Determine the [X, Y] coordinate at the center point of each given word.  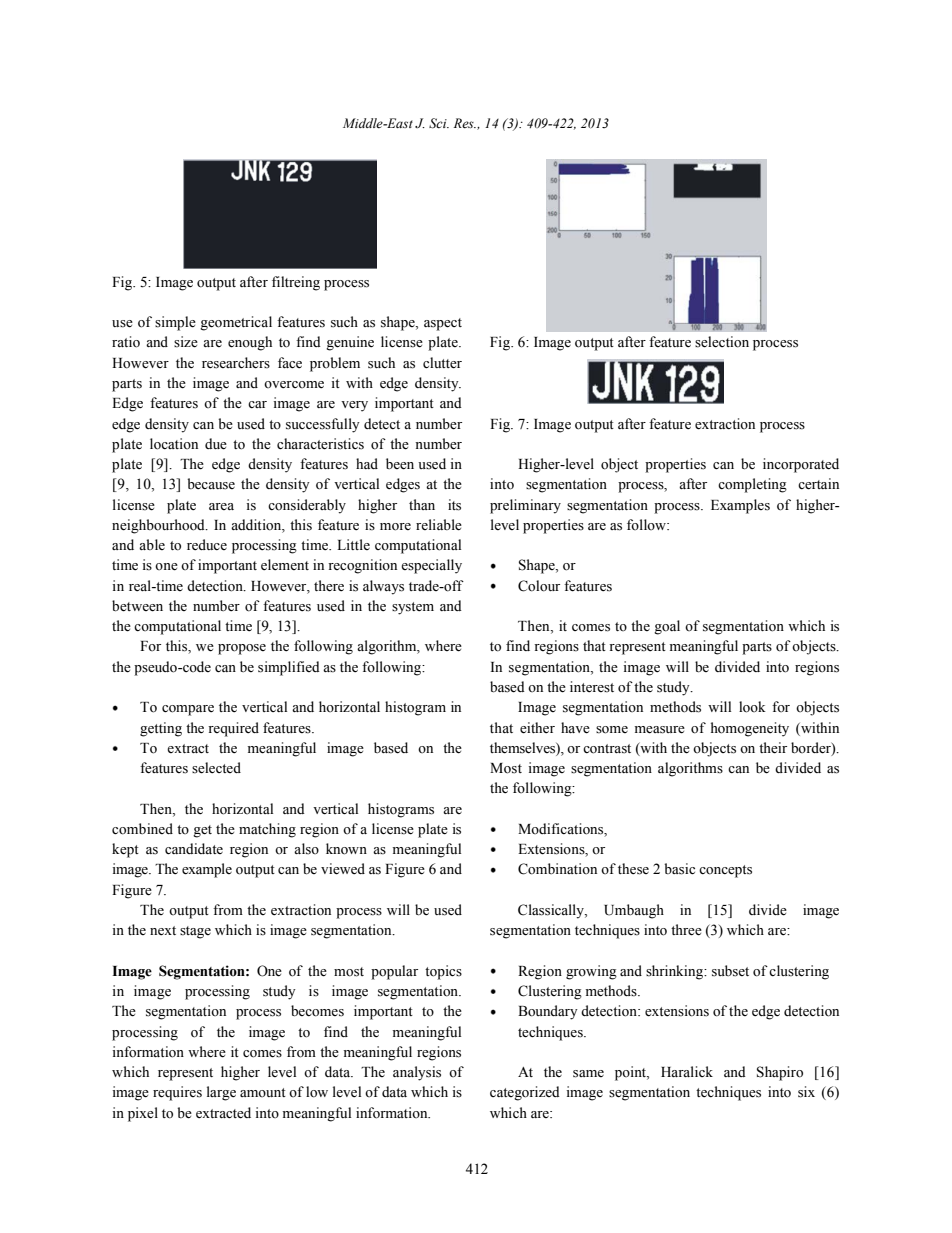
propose [242, 649]
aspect [443, 324]
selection [722, 342]
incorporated [801, 465]
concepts [725, 871]
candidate [194, 848]
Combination [557, 869]
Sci [439, 123]
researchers [236, 363]
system [413, 608]
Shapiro [780, 1073]
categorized [525, 1093]
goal [667, 627]
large [221, 1093]
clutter [442, 363]
